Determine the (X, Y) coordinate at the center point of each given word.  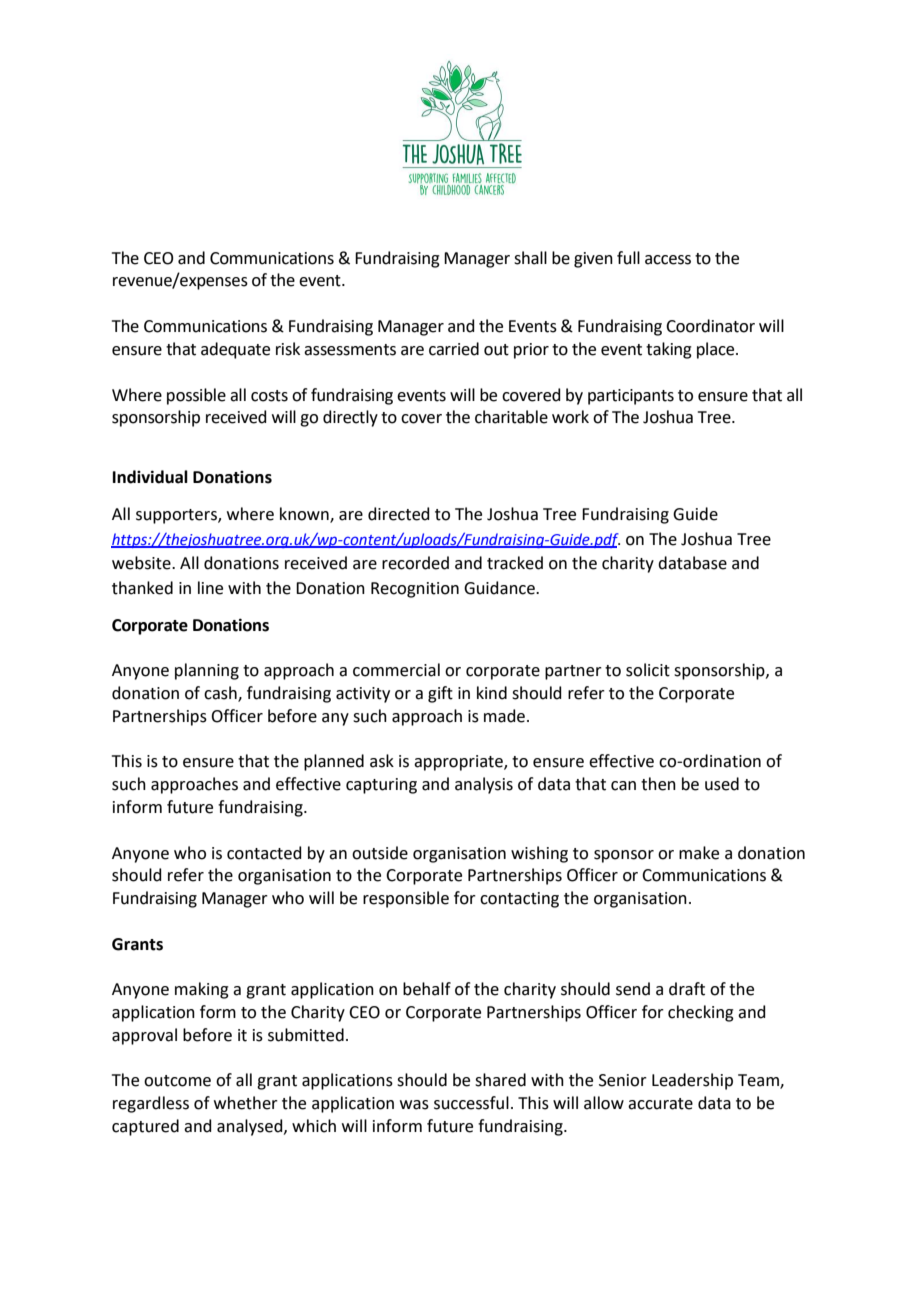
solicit (648, 670)
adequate (235, 350)
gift (440, 694)
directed (399, 514)
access (668, 260)
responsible (406, 899)
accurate (660, 1104)
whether (246, 1103)
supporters (177, 516)
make (699, 853)
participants (631, 397)
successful (471, 1103)
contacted (264, 853)
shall (530, 258)
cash (221, 694)
